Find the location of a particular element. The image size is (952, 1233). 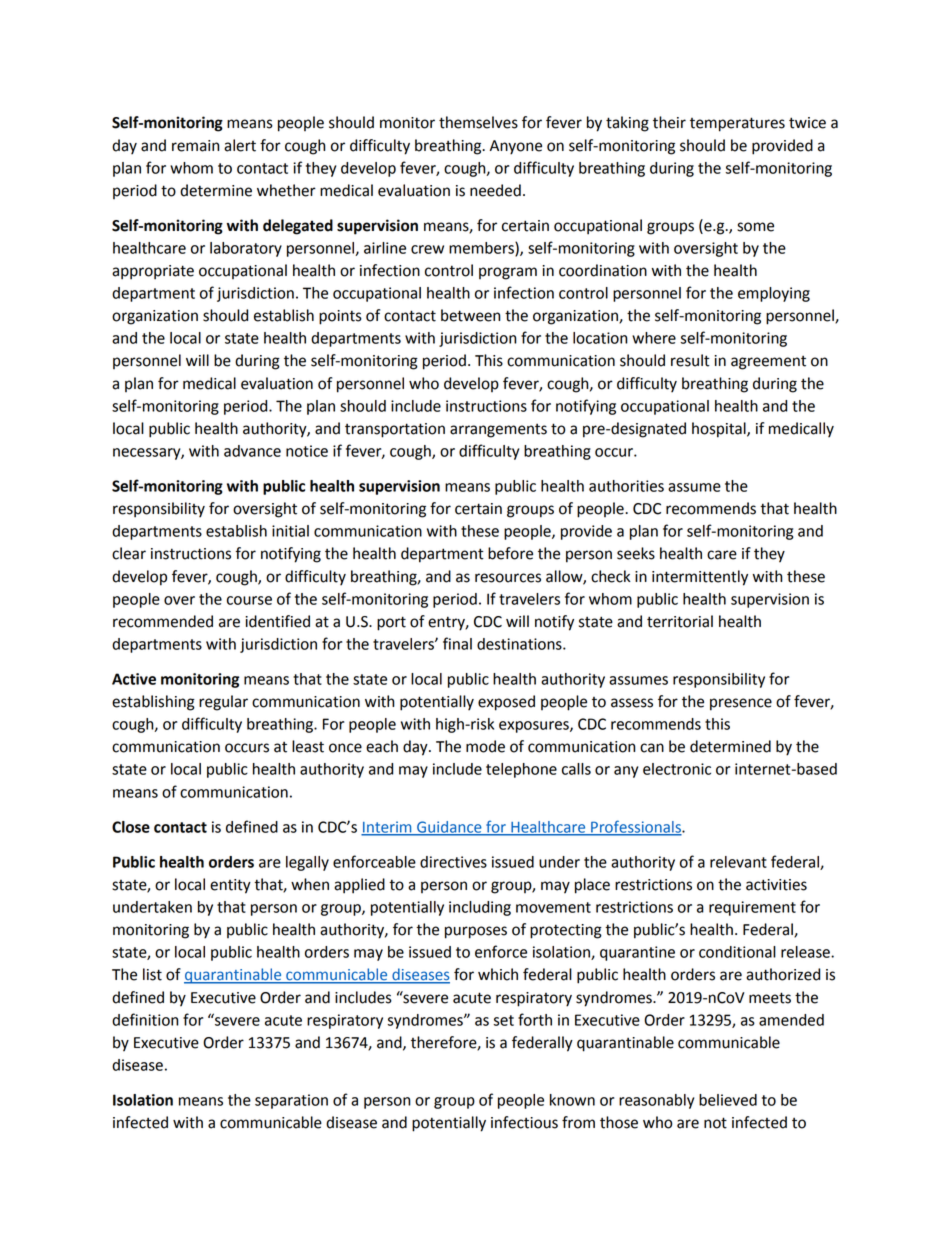

temperatures is located at coordinates (737, 124).
